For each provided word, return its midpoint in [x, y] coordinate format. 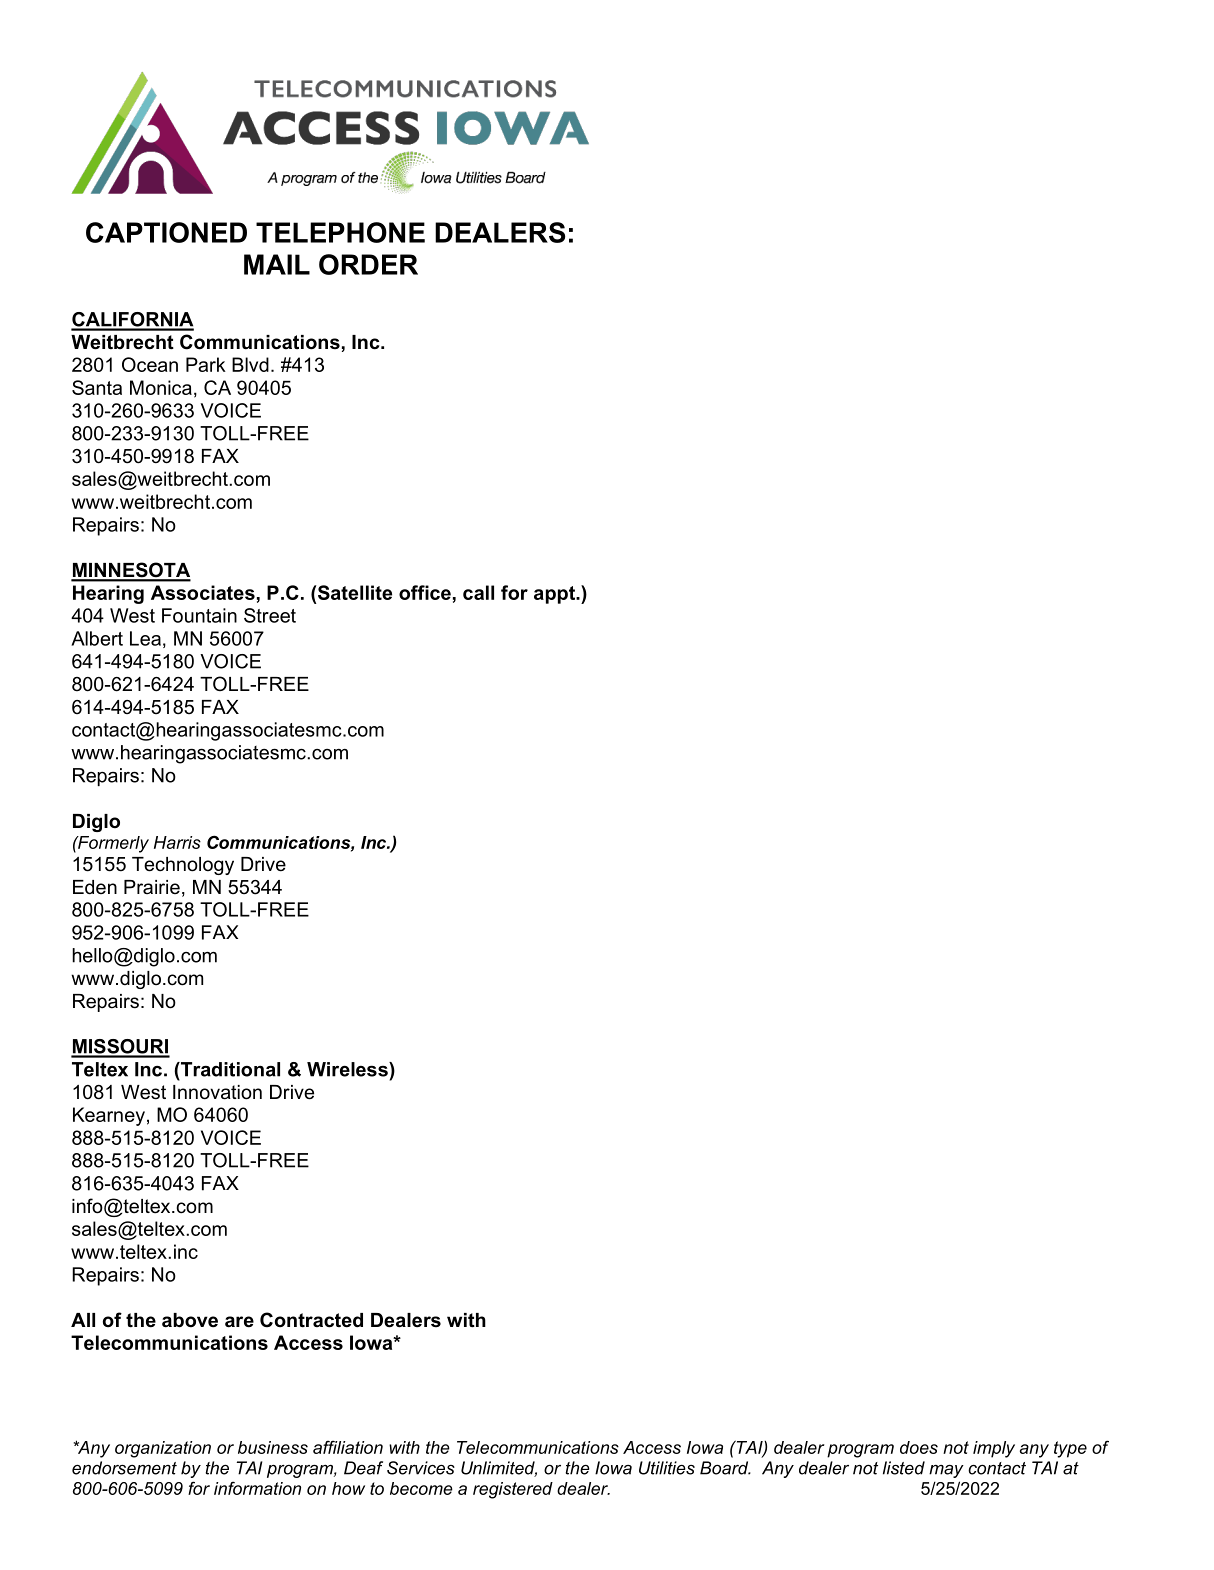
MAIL [277, 264]
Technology [183, 866]
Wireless [348, 1069]
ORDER [368, 264]
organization [163, 1449]
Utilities [667, 1468]
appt [555, 595]
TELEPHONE [340, 232]
